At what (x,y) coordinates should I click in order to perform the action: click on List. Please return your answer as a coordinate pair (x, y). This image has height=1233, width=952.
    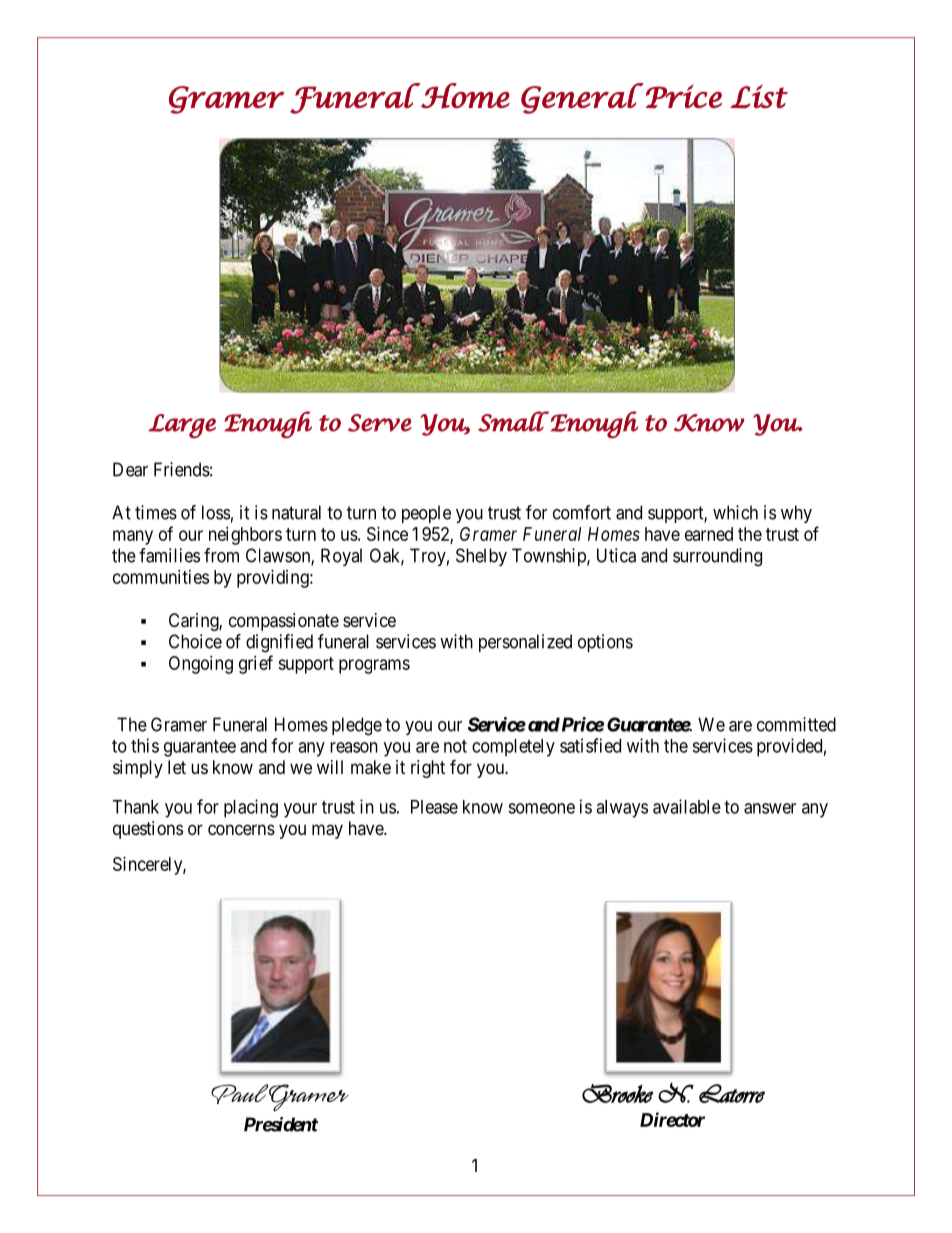
    Looking at the image, I should click on (759, 96).
